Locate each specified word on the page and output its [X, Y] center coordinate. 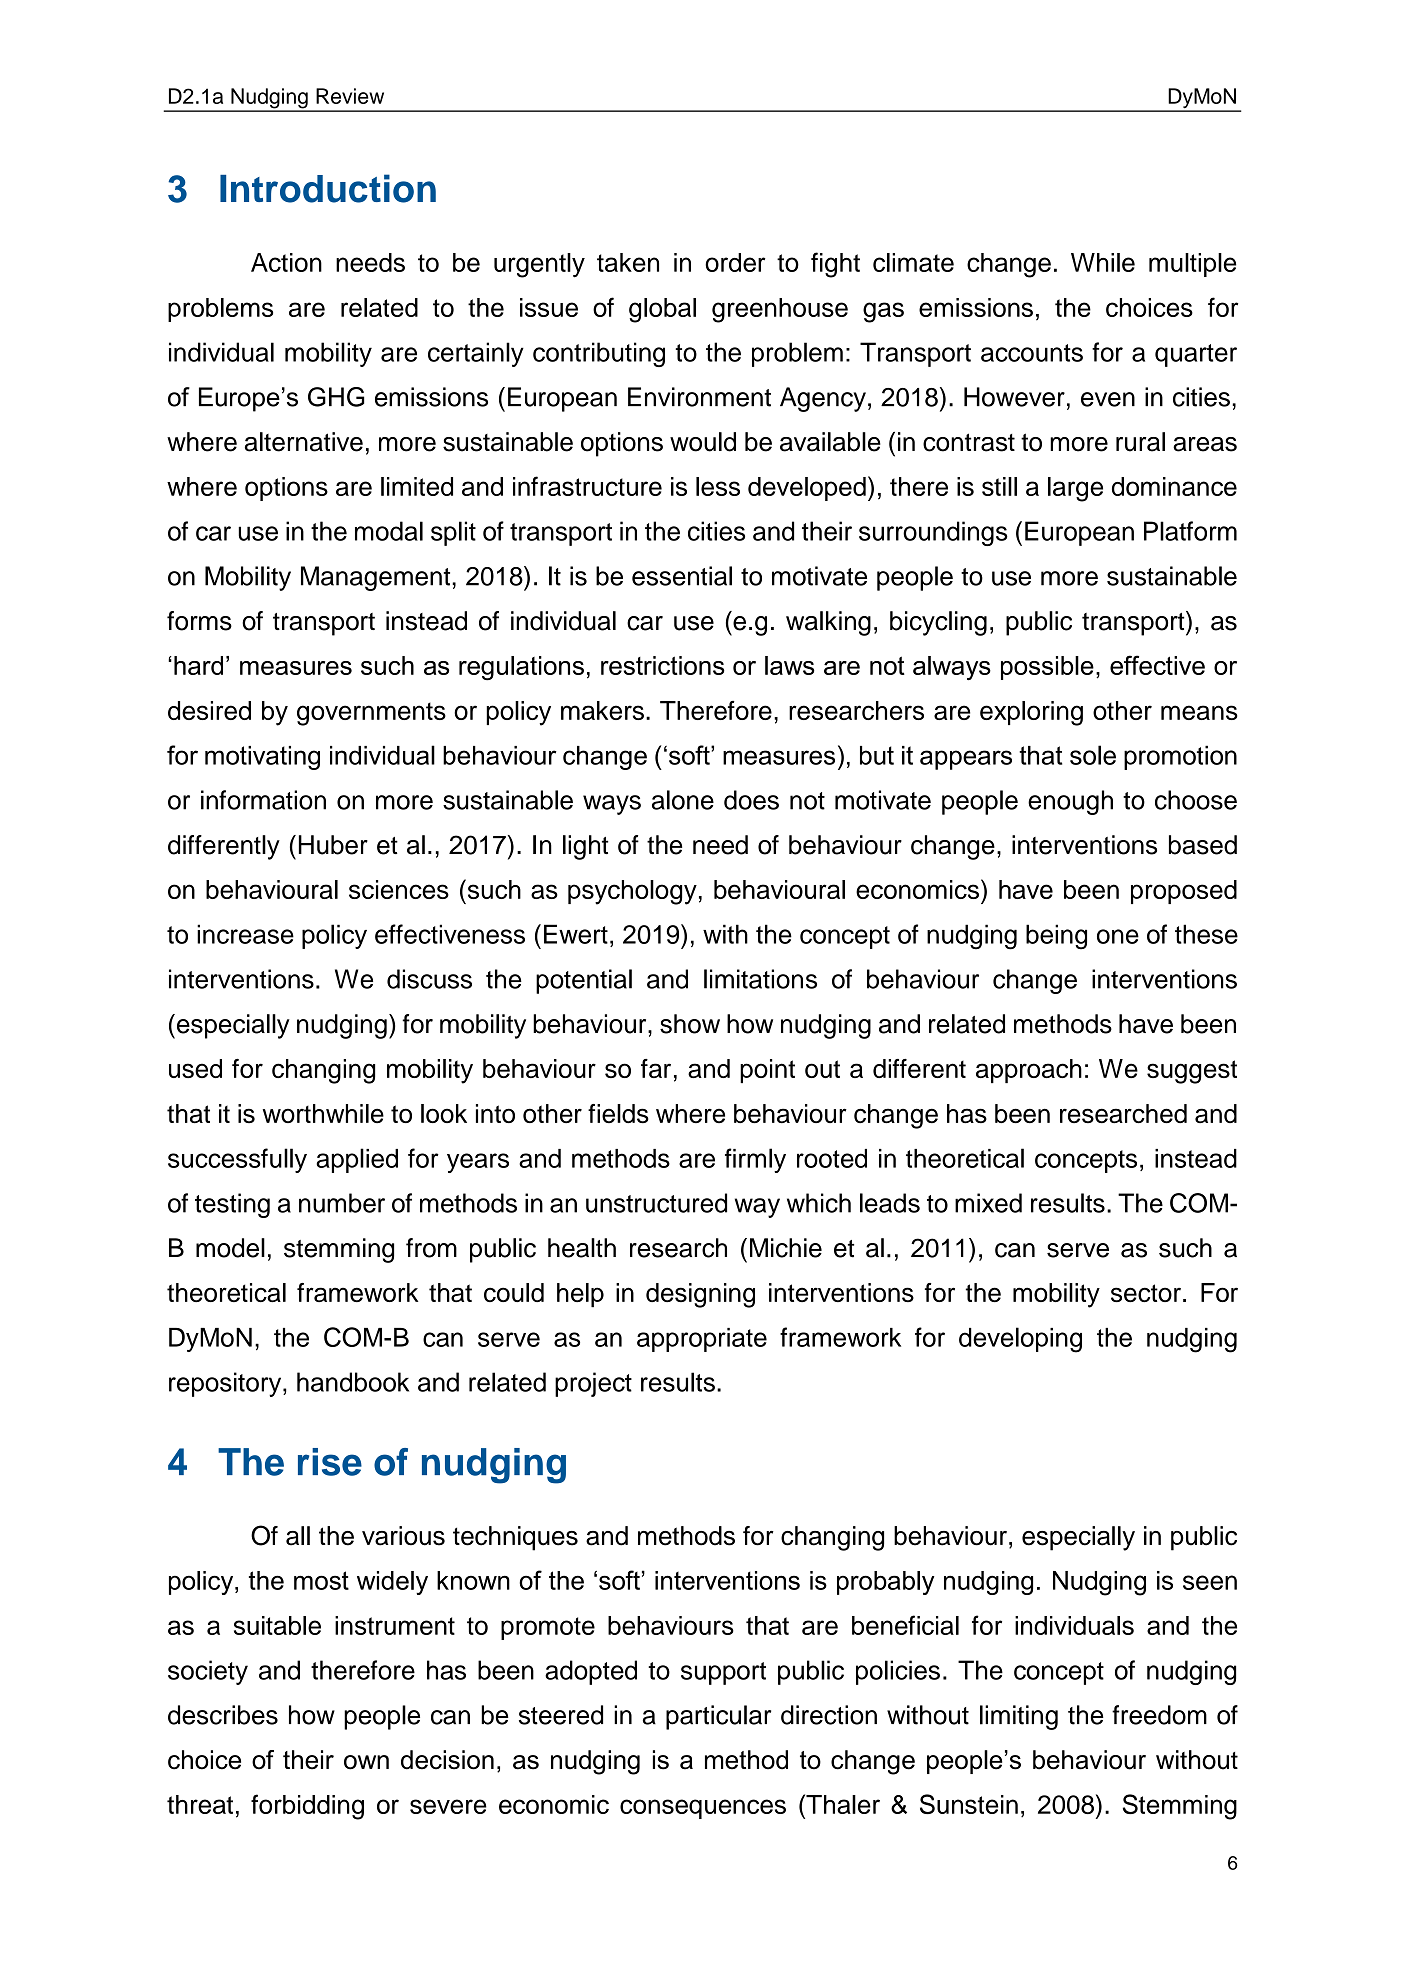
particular [718, 1717]
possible [1047, 668]
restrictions [663, 665]
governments [371, 714]
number [342, 1203]
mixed [988, 1203]
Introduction [328, 188]
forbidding [307, 1807]
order [735, 262]
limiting [1019, 1717]
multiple [1192, 265]
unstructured [656, 1203]
